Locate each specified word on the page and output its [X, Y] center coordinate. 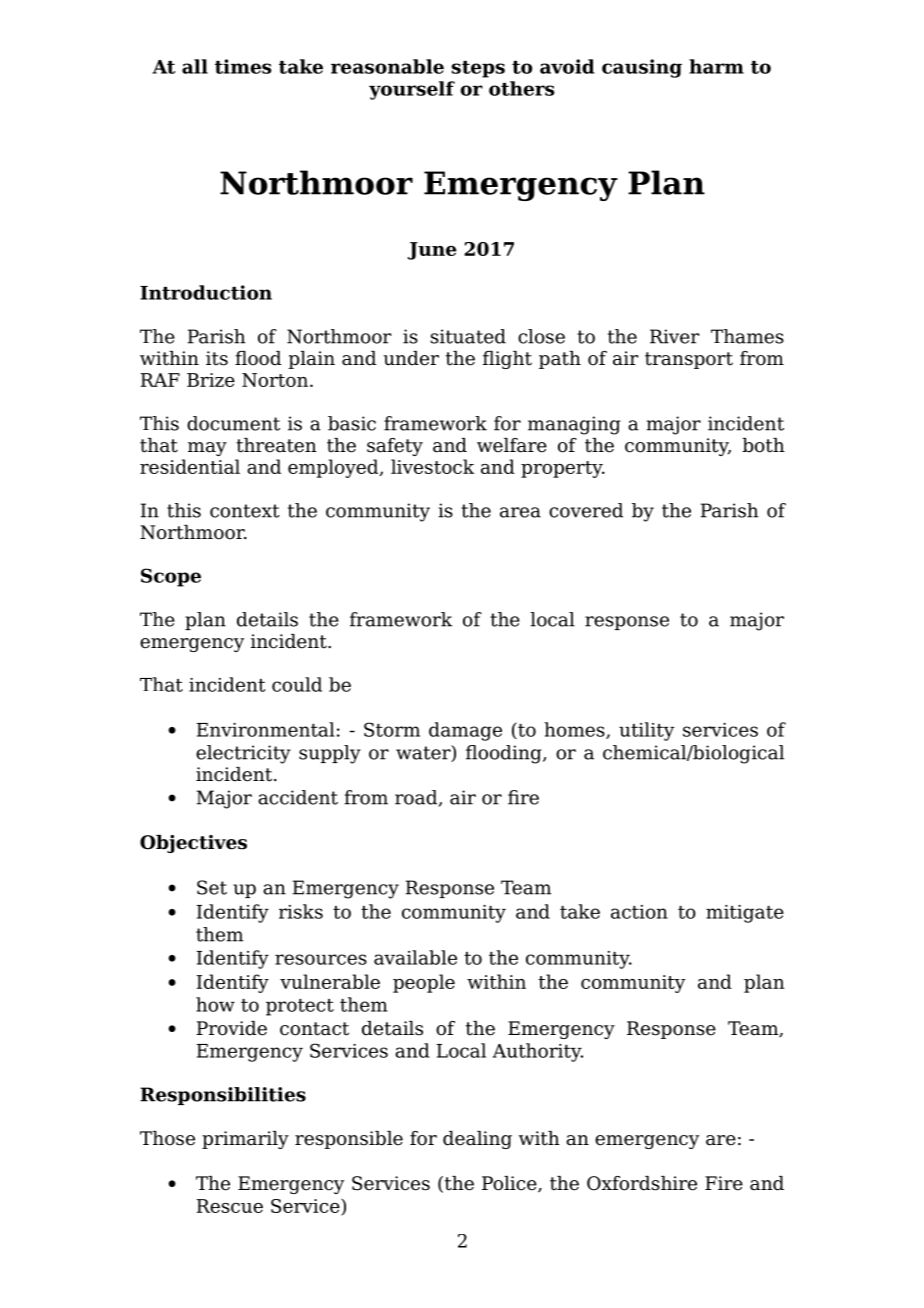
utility [646, 731]
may [207, 449]
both [763, 445]
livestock [432, 466]
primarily [245, 1140]
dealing [477, 1140]
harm [716, 66]
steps [478, 69]
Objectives [193, 844]
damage [465, 731]
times [243, 66]
